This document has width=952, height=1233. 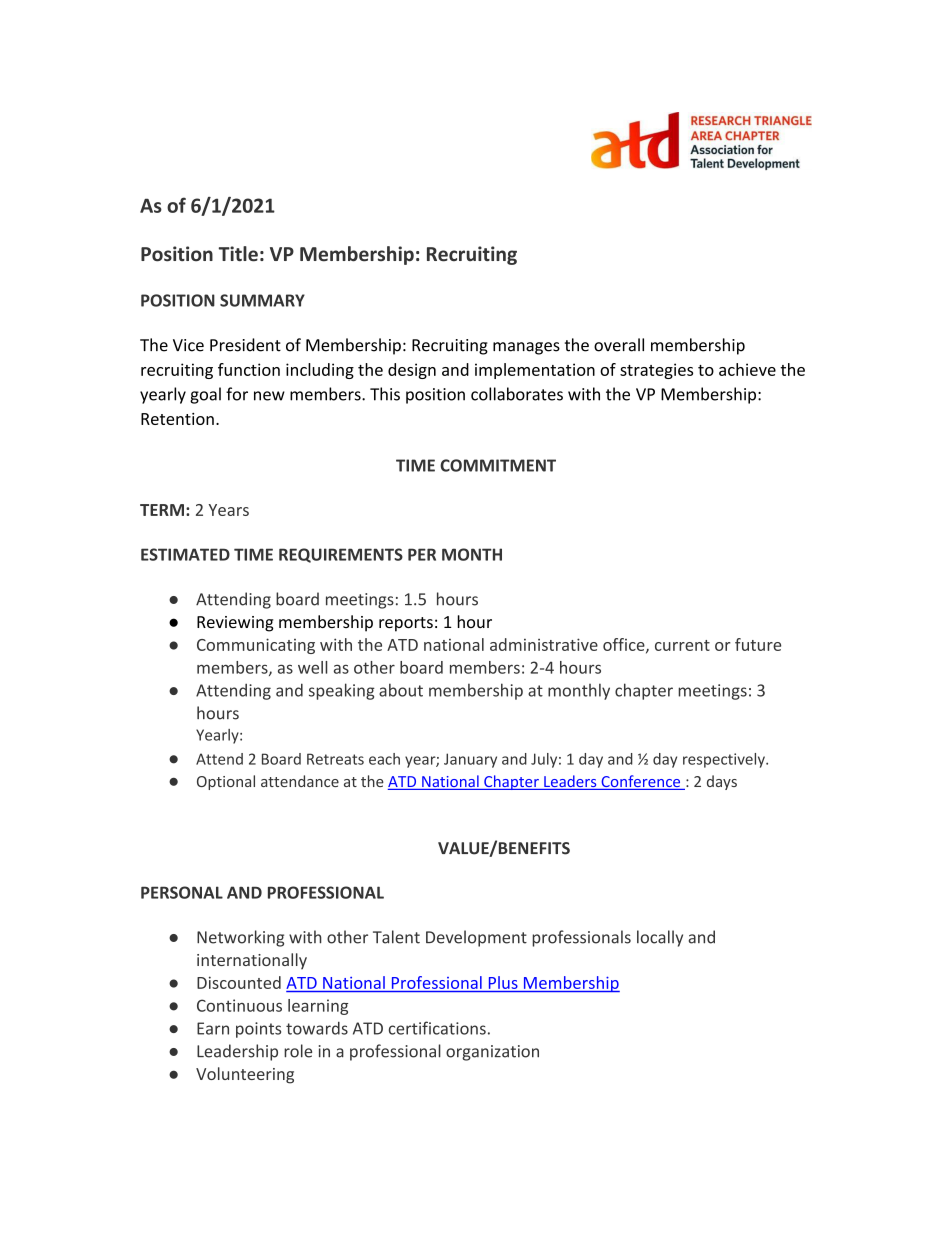 What do you see at coordinates (619, 345) in the document?
I see `overall` at bounding box center [619, 345].
